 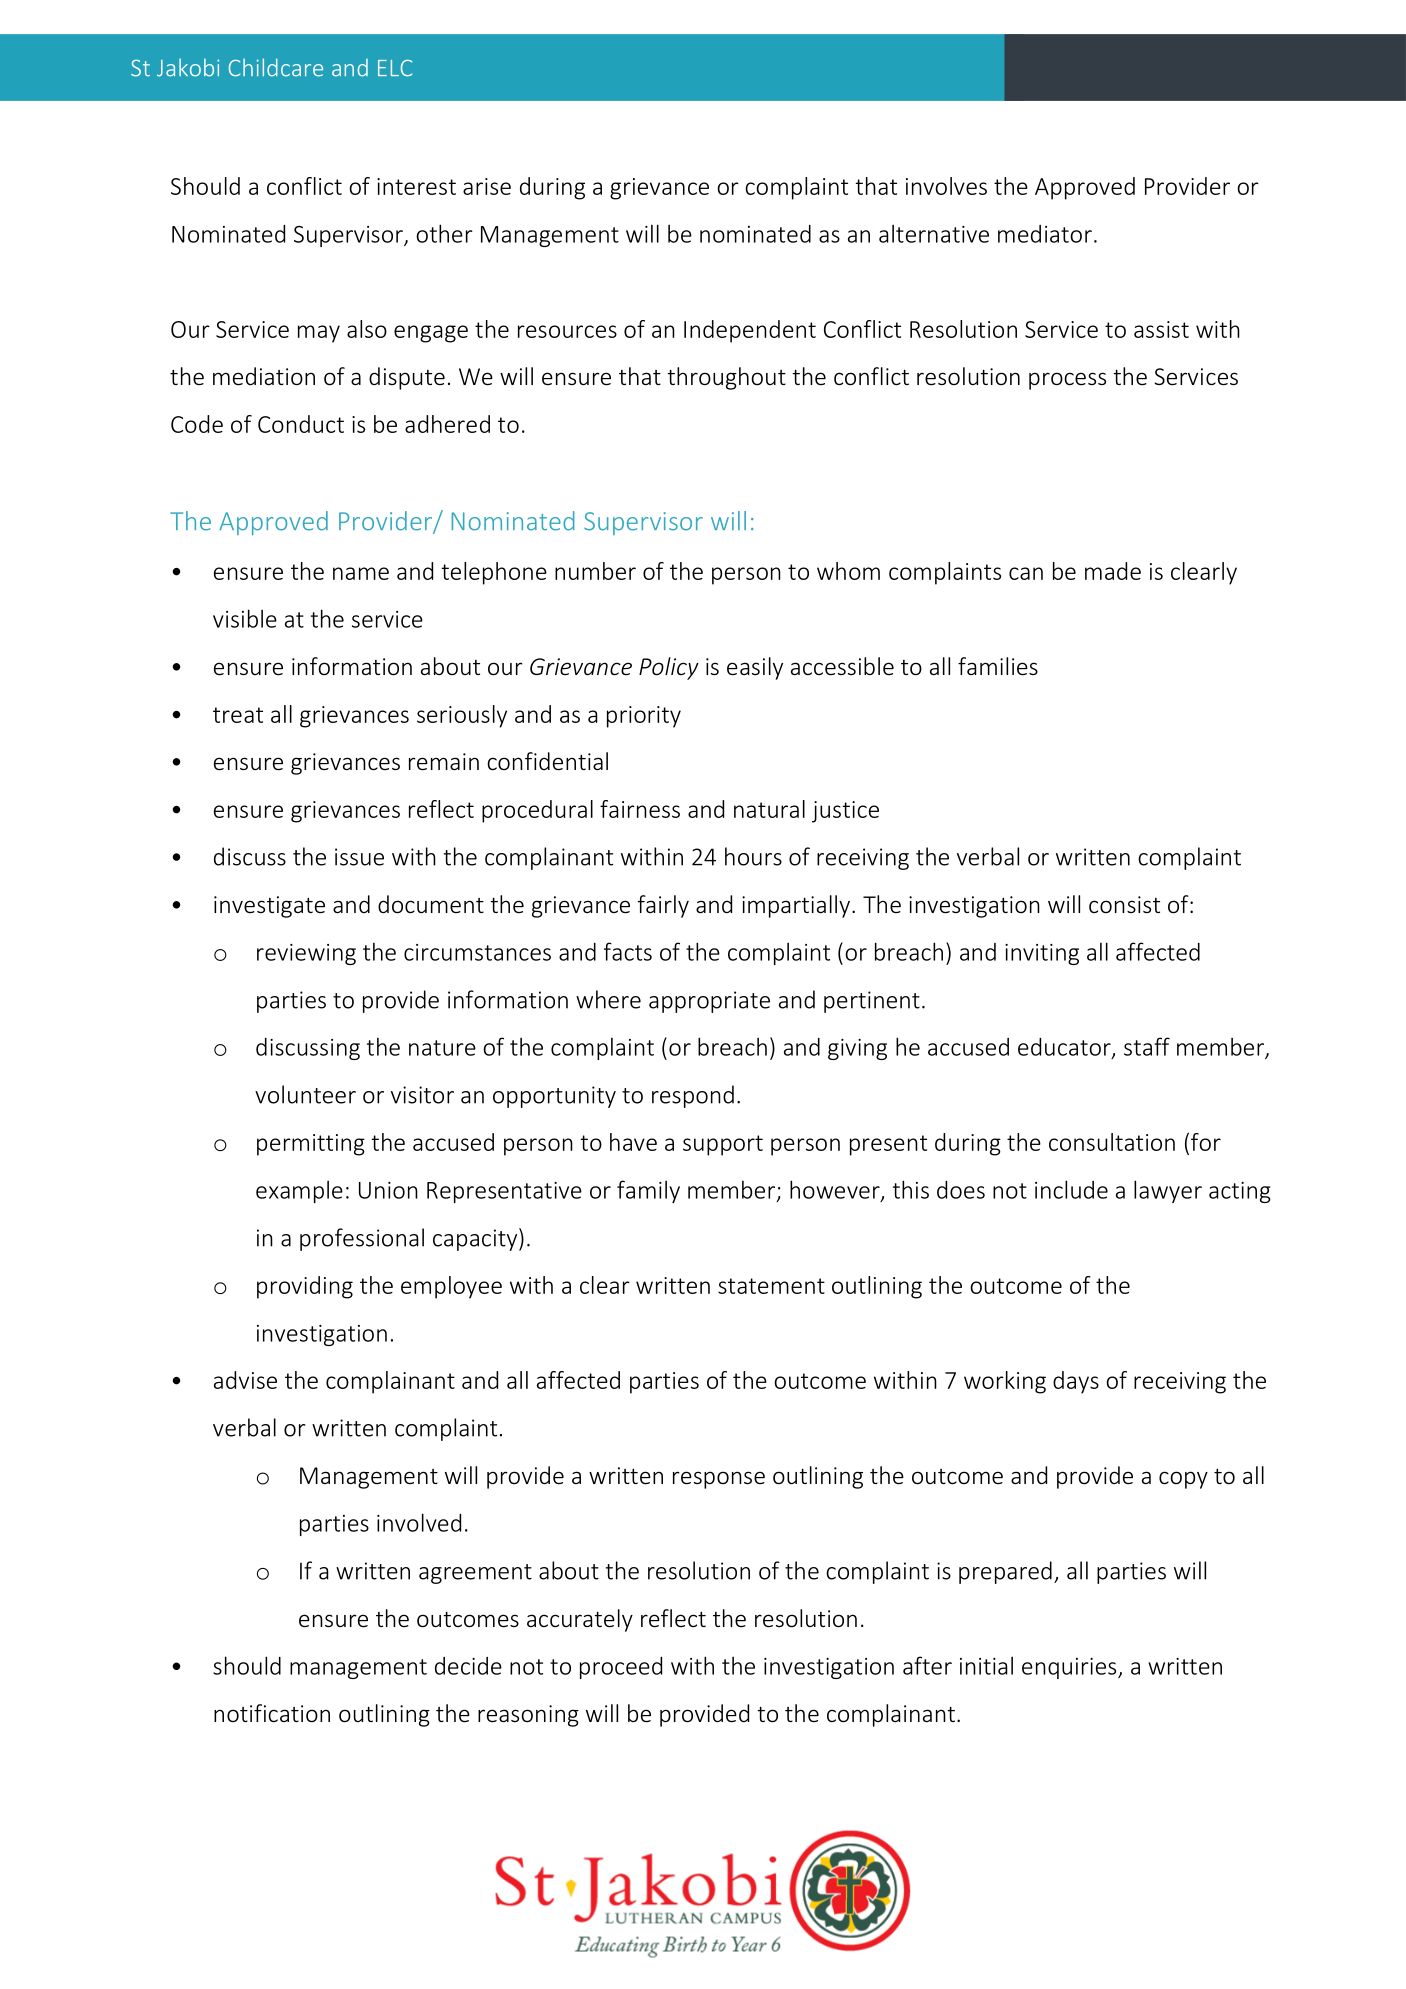 What do you see at coordinates (1070, 1668) in the screenshot?
I see `enquiries` at bounding box center [1070, 1668].
